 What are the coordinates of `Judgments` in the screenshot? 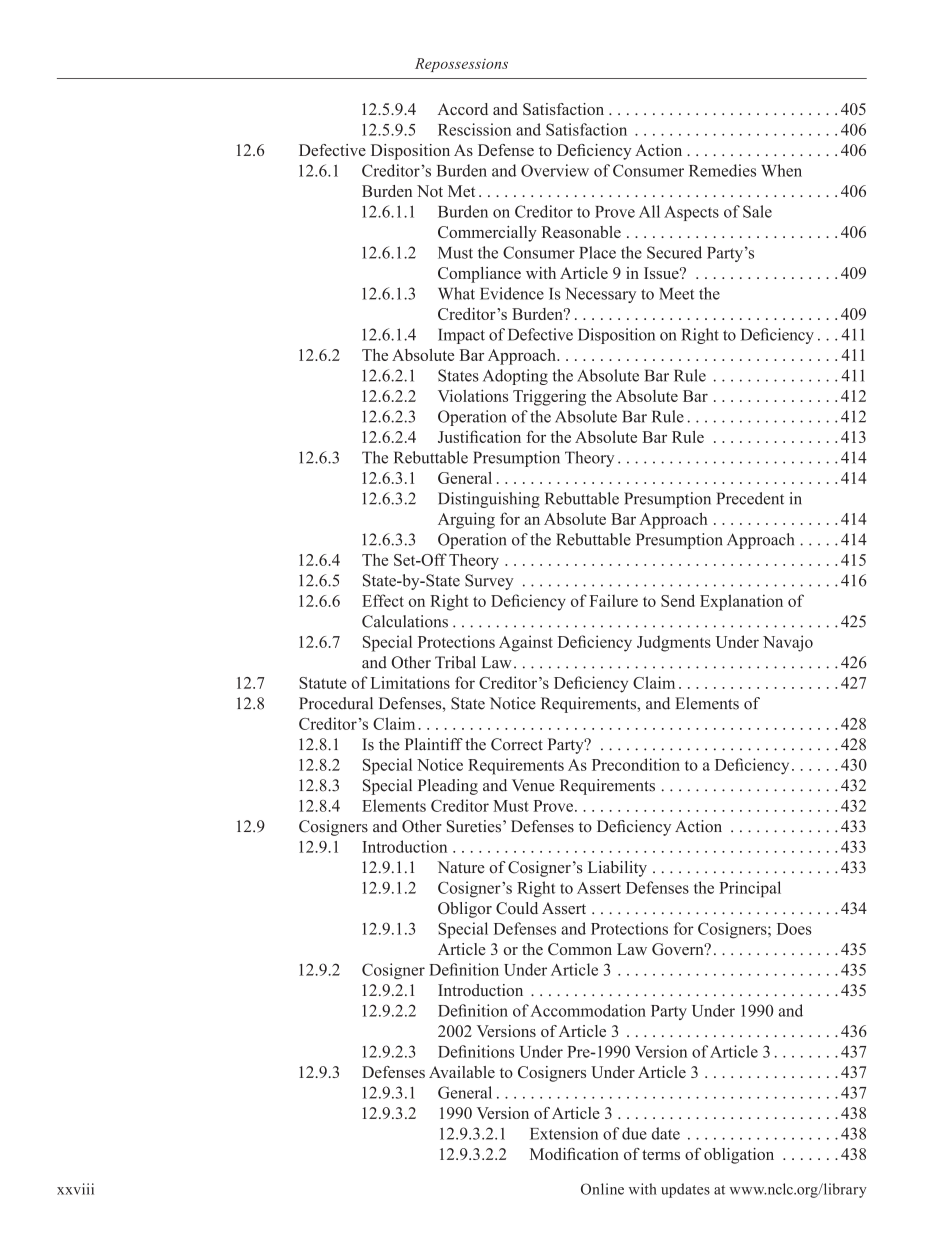 It's located at (674, 643).
